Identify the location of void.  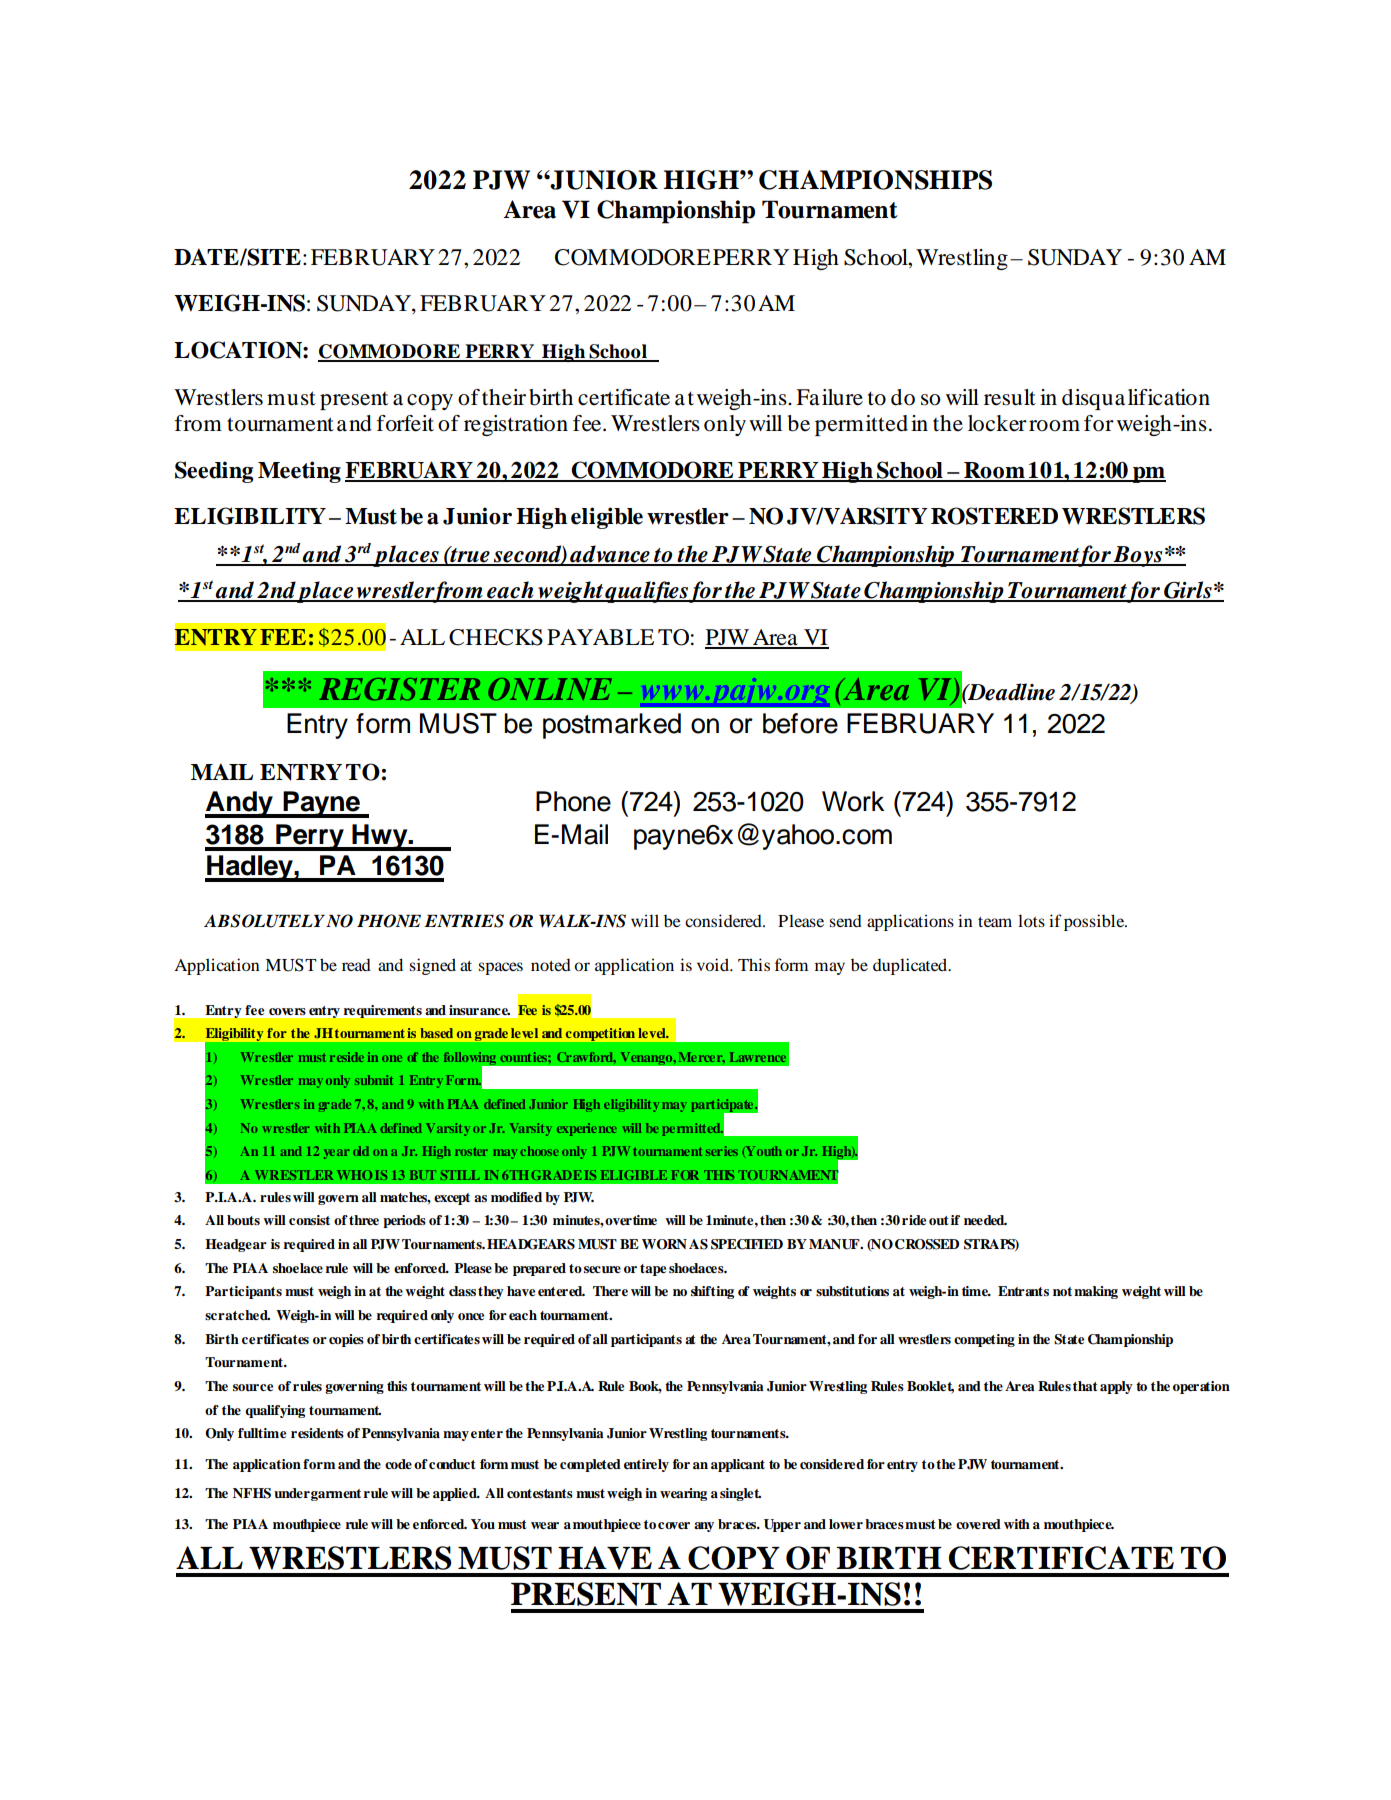
(714, 964).
